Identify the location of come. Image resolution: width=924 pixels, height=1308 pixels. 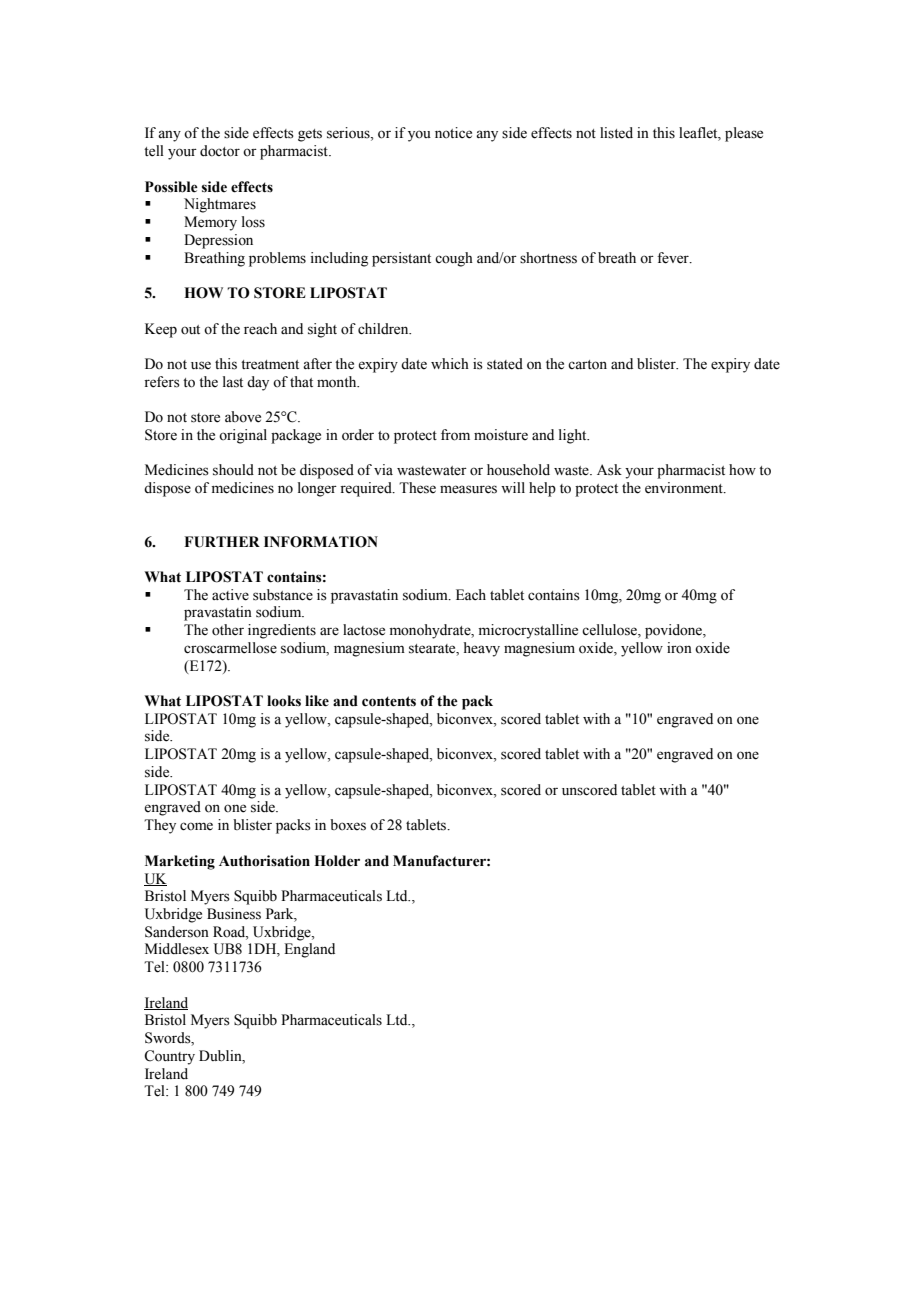
(196, 826).
